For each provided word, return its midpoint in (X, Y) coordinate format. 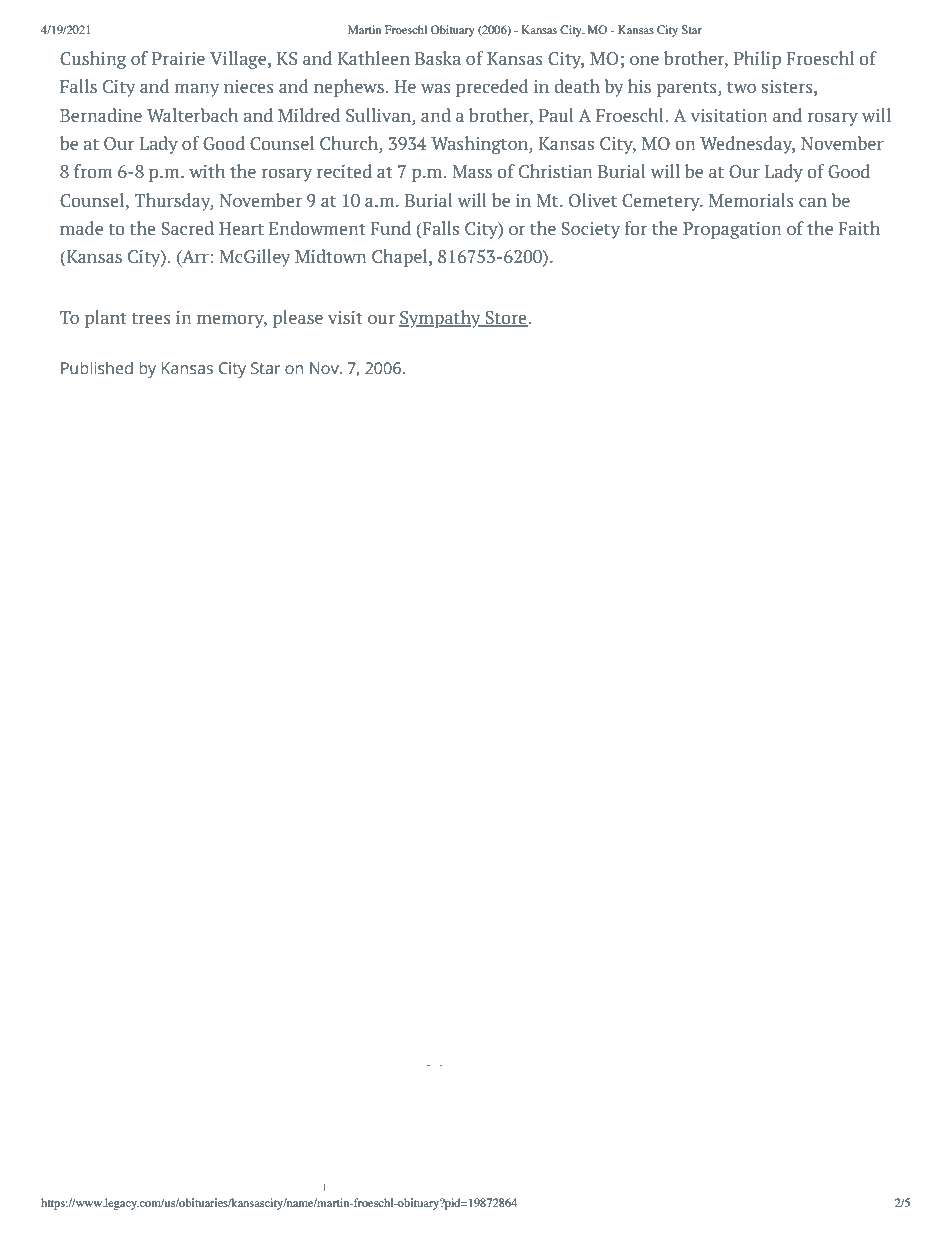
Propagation (732, 230)
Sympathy (441, 319)
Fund (390, 228)
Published (97, 367)
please (298, 319)
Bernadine (101, 115)
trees (151, 318)
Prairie (178, 58)
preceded (492, 88)
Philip (757, 60)
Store (506, 319)
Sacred (187, 228)
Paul (556, 115)
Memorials (751, 200)
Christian (556, 171)
